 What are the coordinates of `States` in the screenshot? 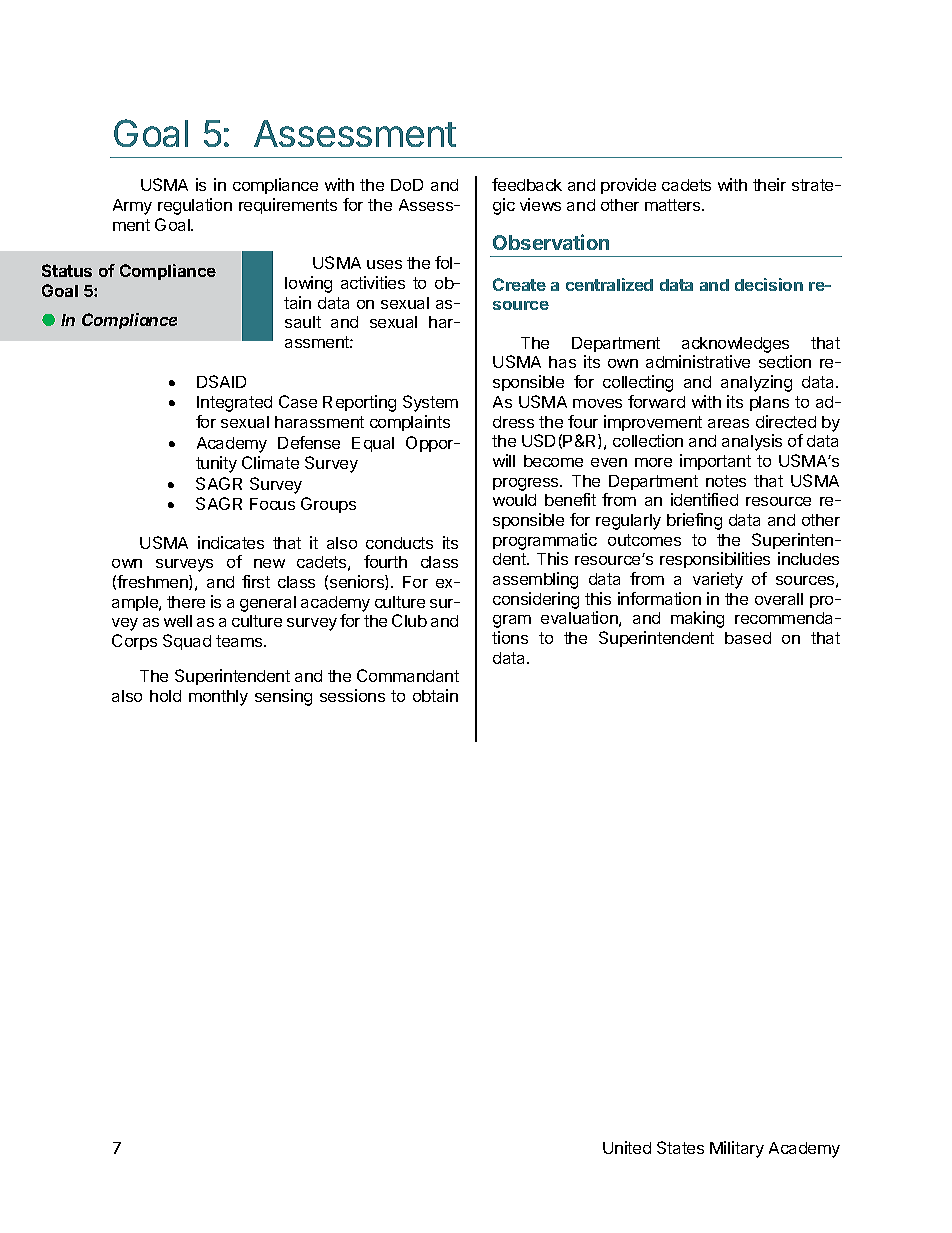 It's located at (680, 1147).
